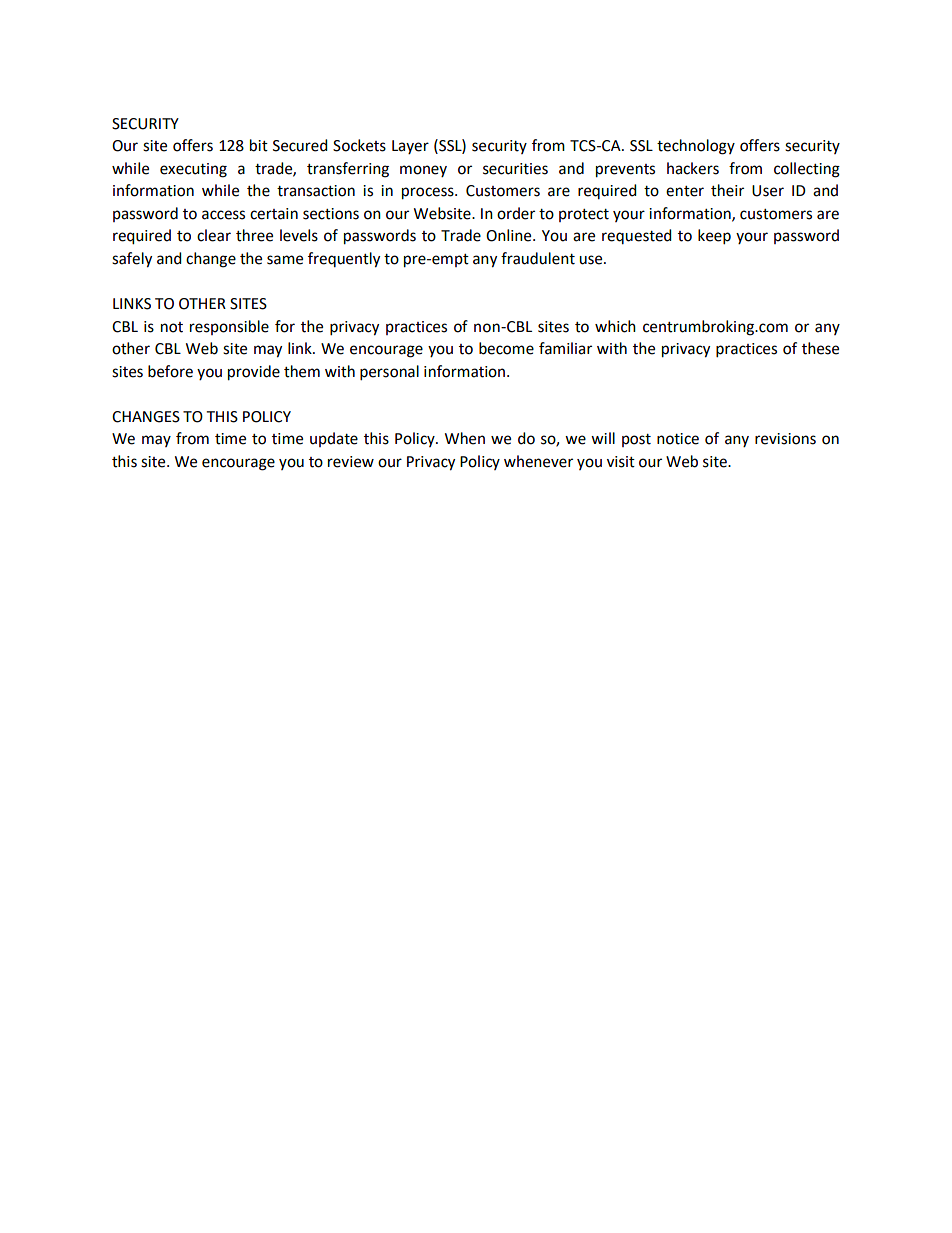 Image resolution: width=952 pixels, height=1233 pixels. I want to click on which, so click(615, 326).
